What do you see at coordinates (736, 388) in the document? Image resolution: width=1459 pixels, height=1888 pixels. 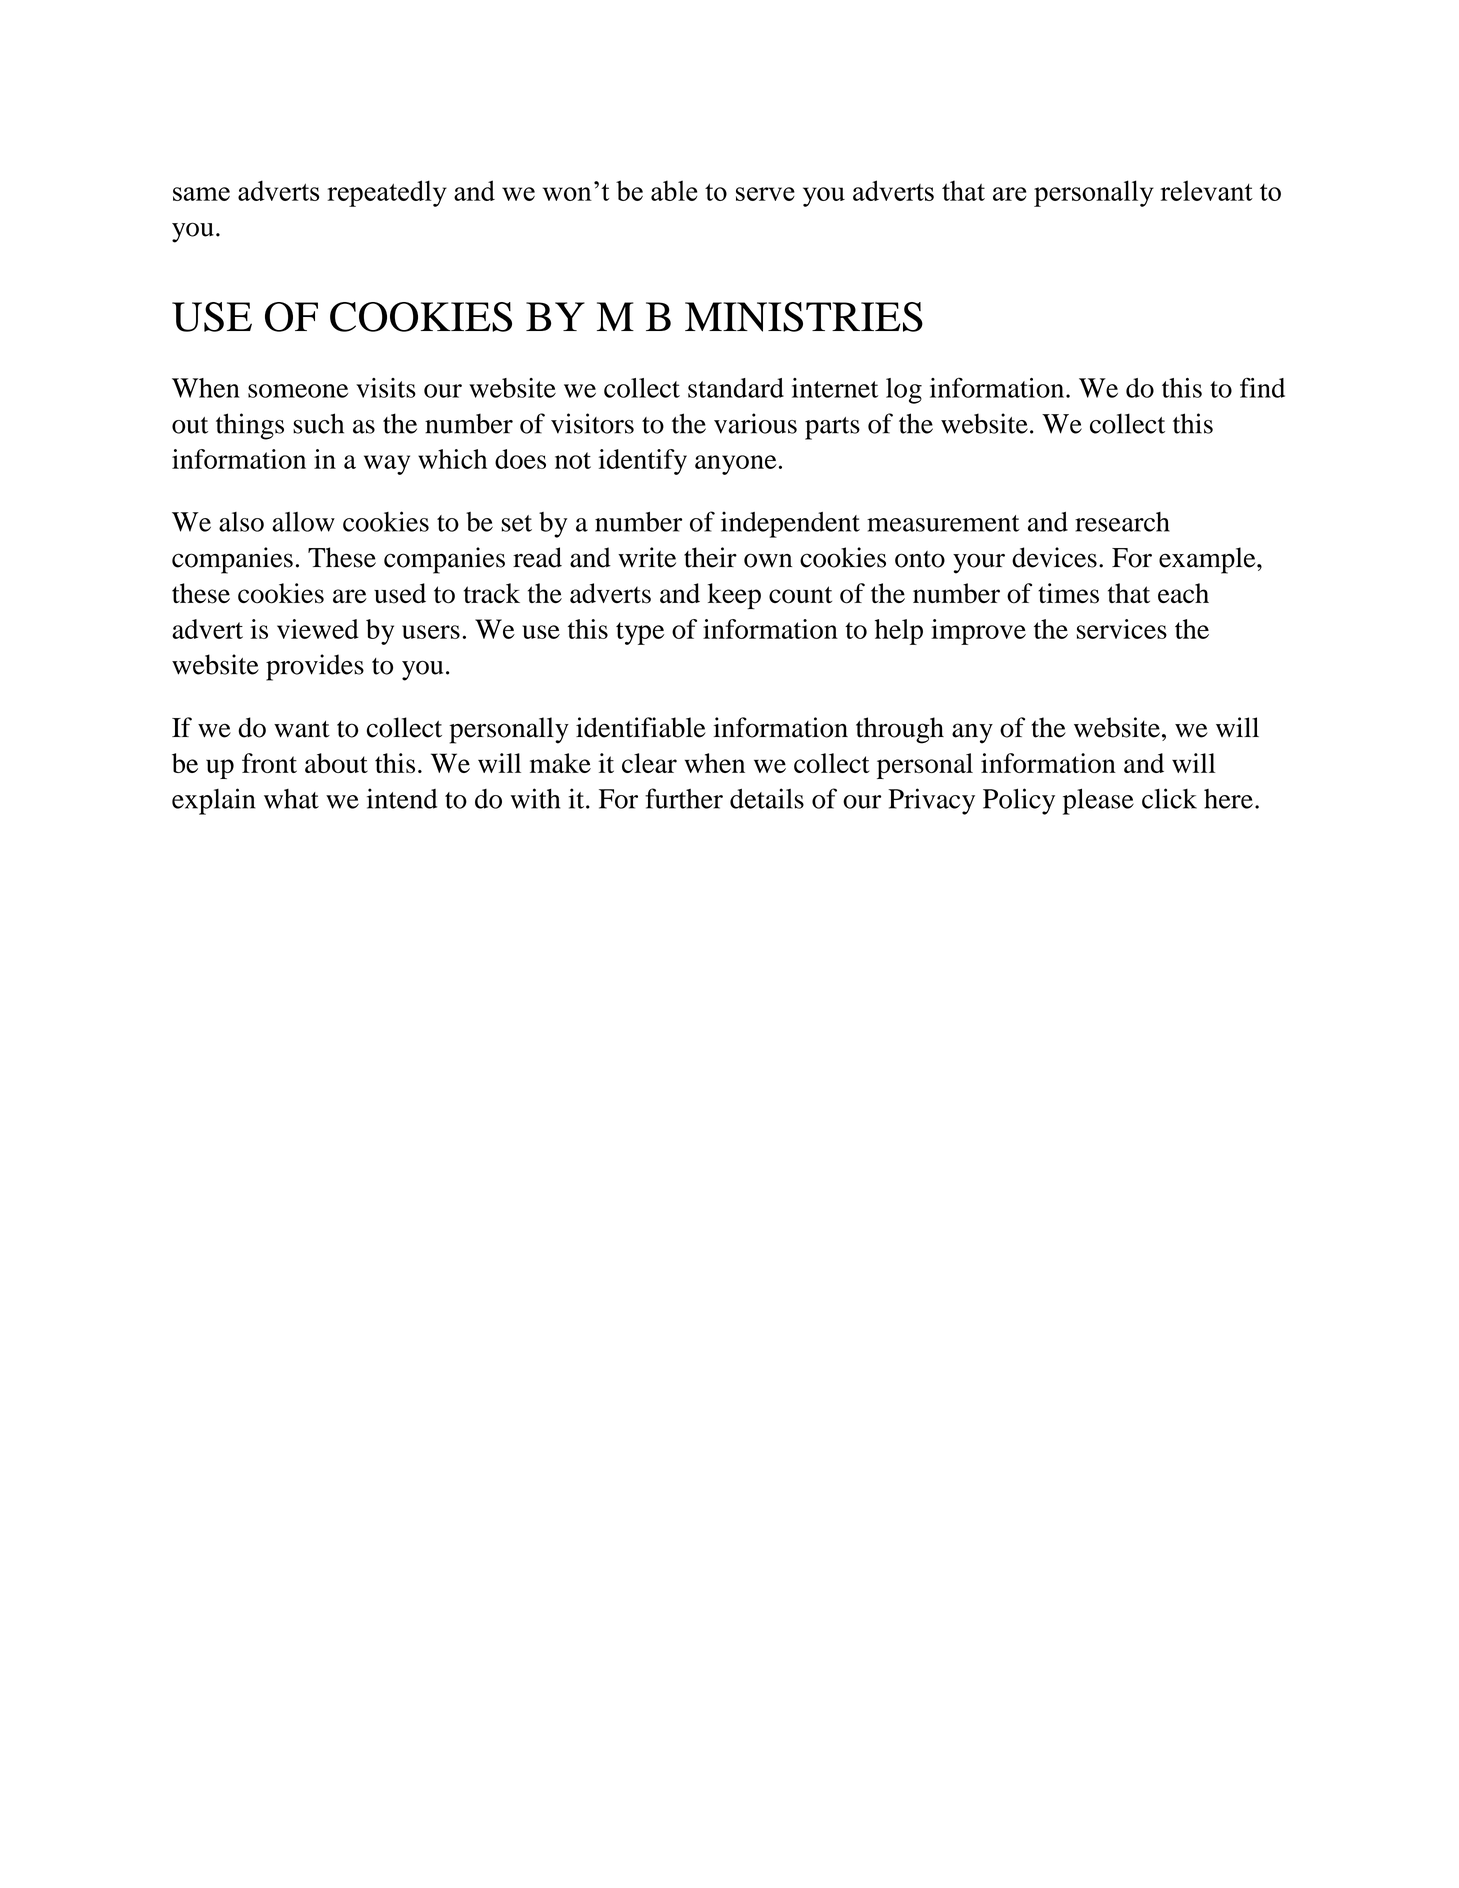 I see `standard` at bounding box center [736, 388].
